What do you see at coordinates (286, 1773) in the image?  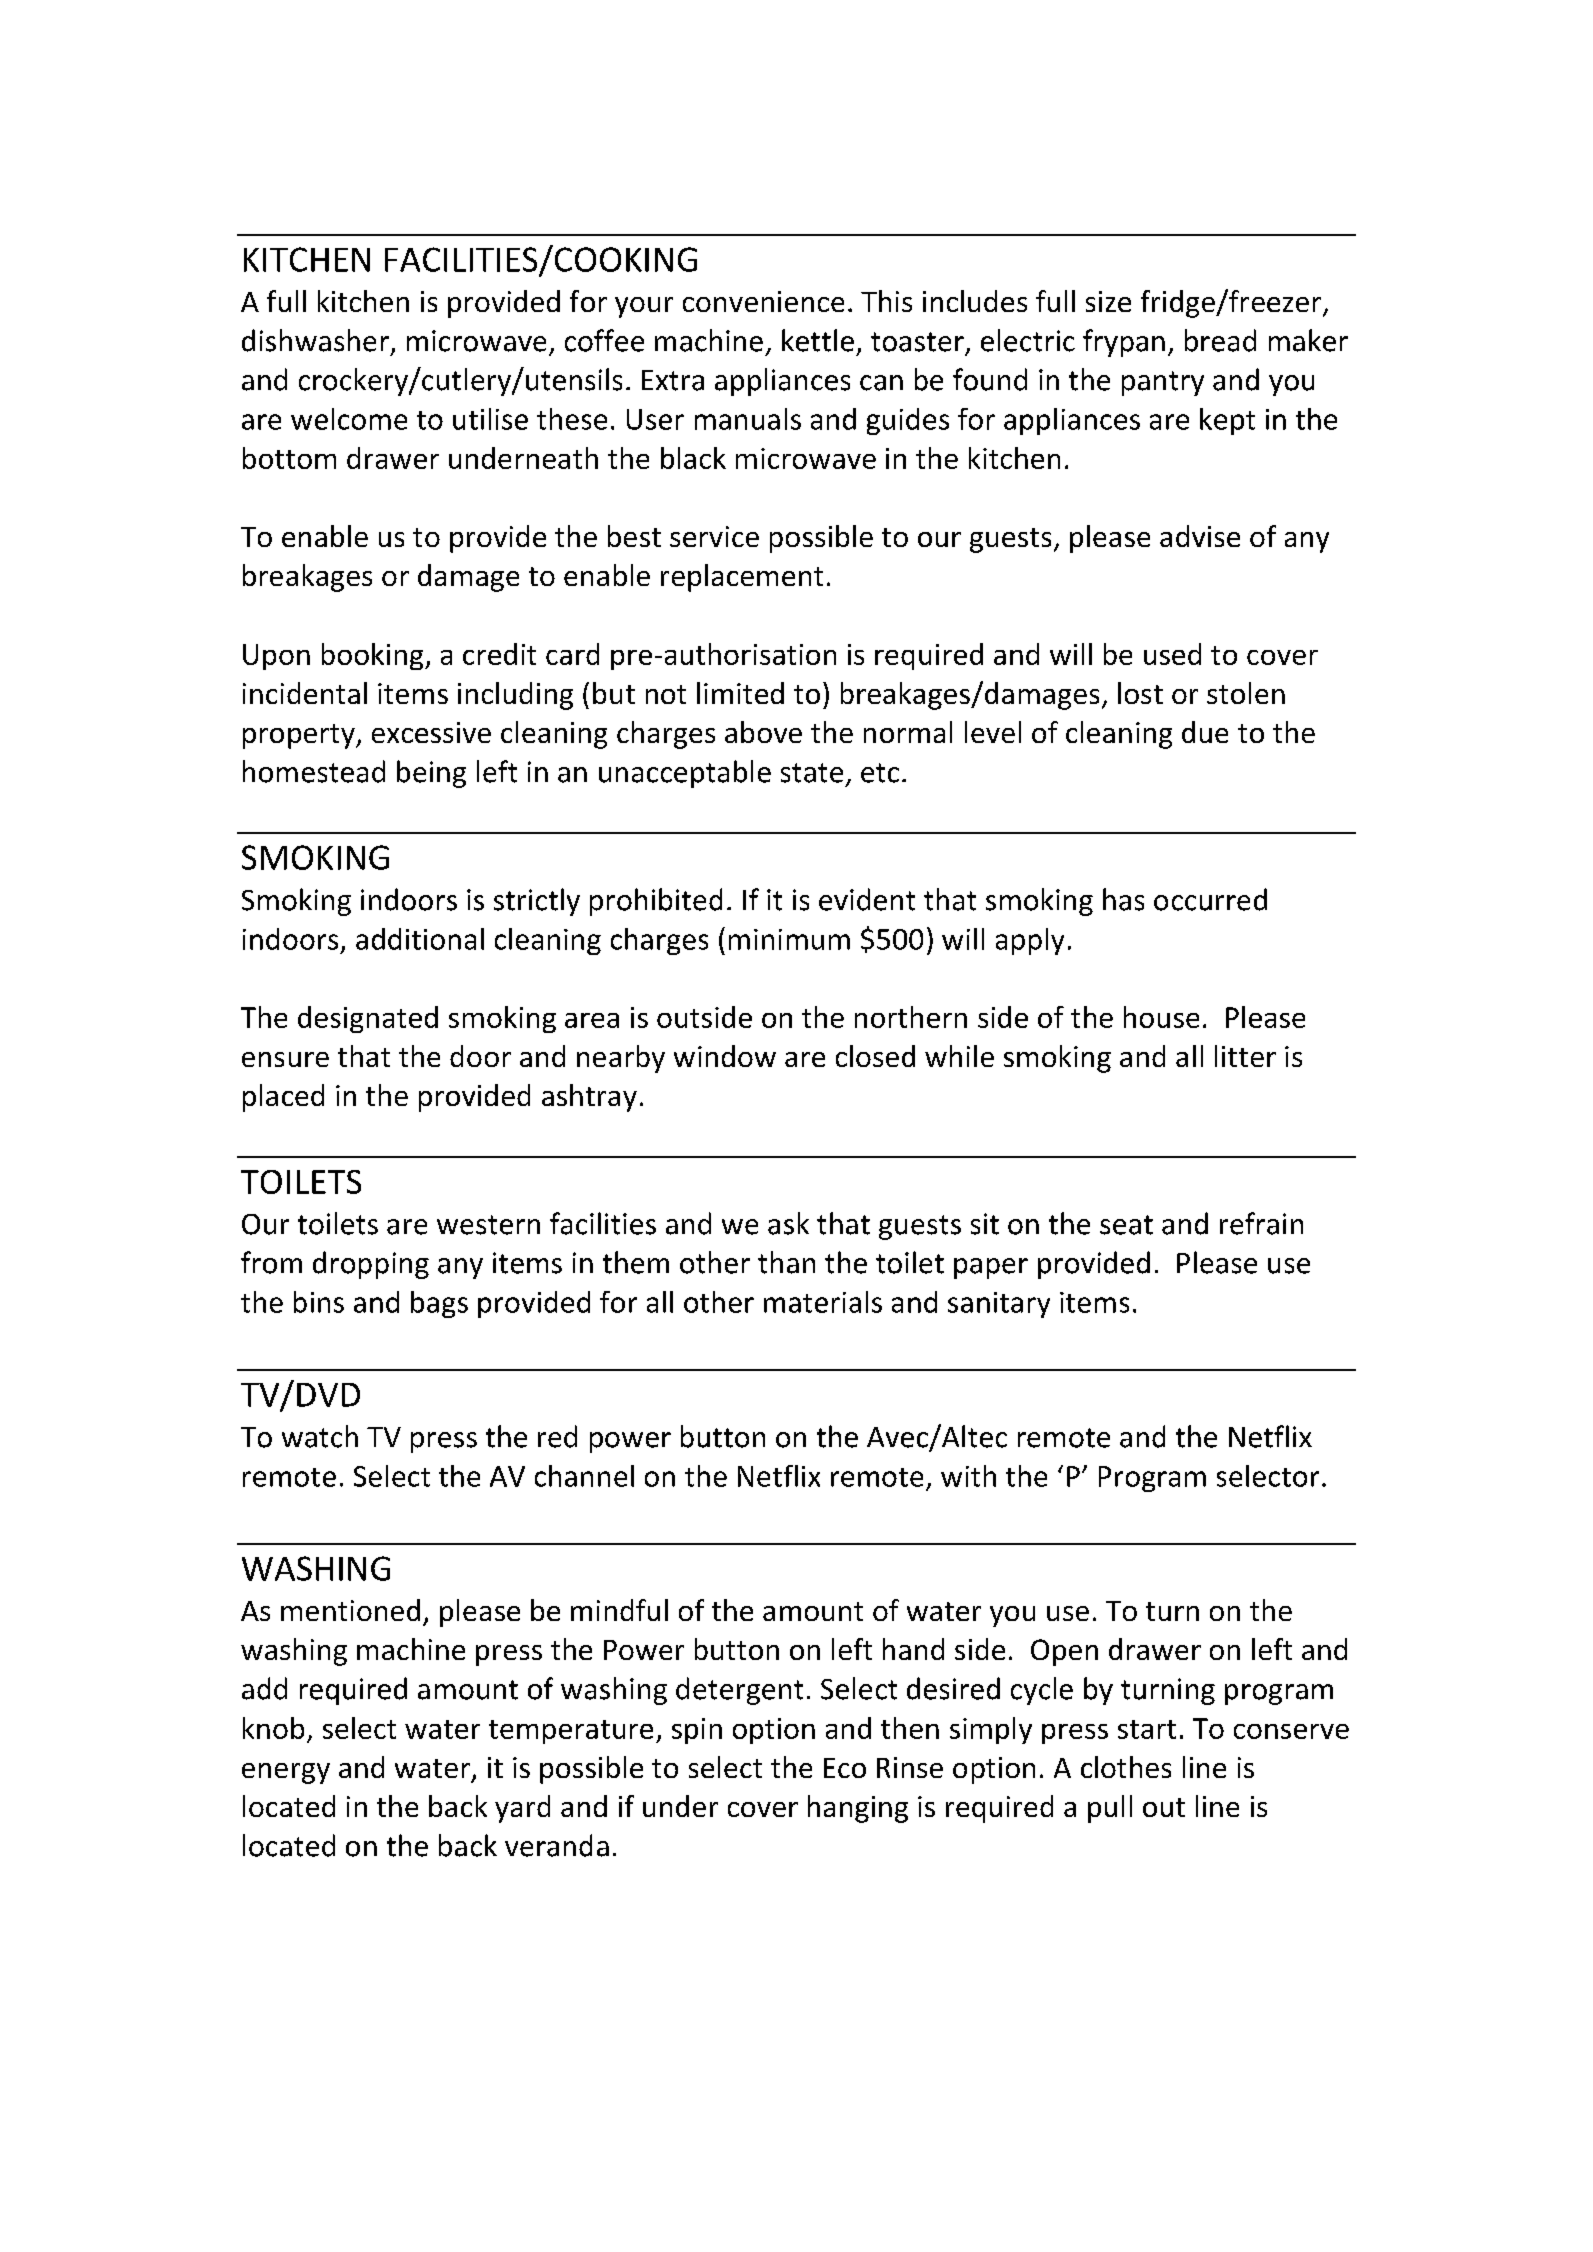 I see `energy` at bounding box center [286, 1773].
